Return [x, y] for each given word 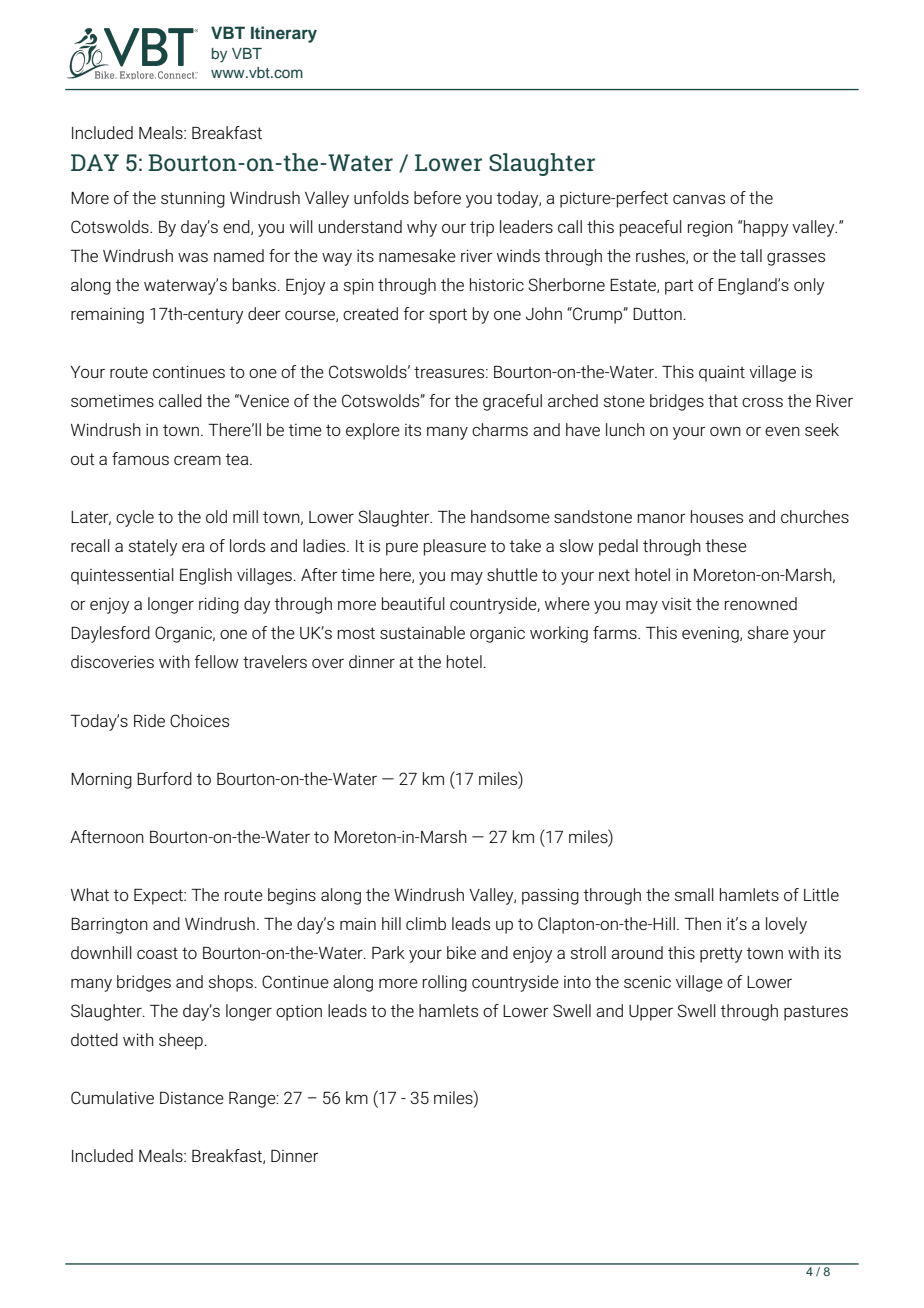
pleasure [455, 547]
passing [550, 896]
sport [448, 316]
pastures [816, 1013]
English [206, 576]
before [437, 197]
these [726, 545]
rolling [445, 983]
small [694, 894]
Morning [101, 780]
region [710, 228]
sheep [181, 1041]
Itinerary [284, 34]
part [679, 287]
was [193, 257]
